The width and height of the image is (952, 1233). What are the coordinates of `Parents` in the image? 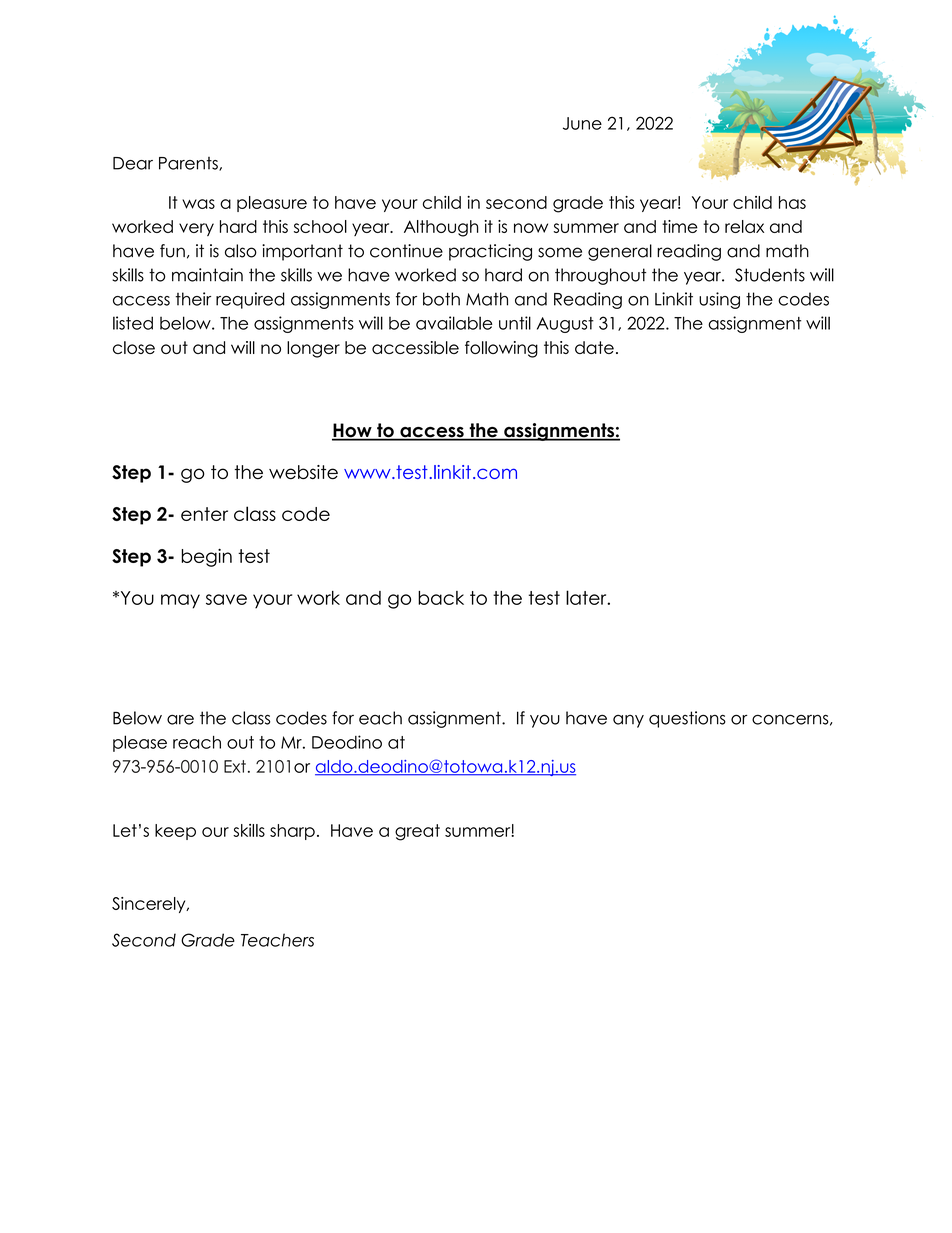 It's located at (189, 164).
